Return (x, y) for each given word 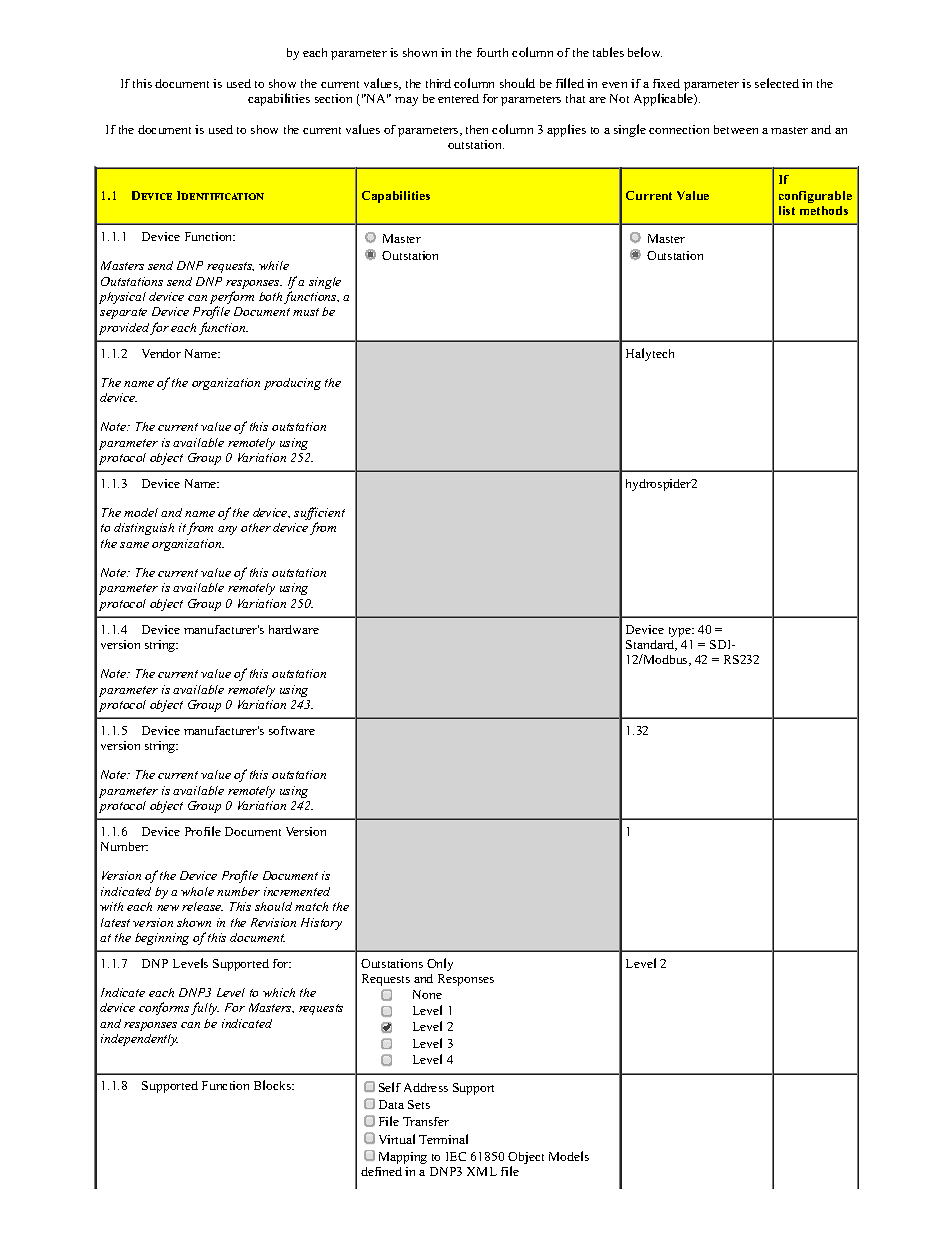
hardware (294, 629)
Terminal (443, 1139)
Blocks (274, 1085)
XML (482, 1171)
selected (777, 83)
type (681, 632)
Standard (651, 645)
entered (458, 98)
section (333, 98)
